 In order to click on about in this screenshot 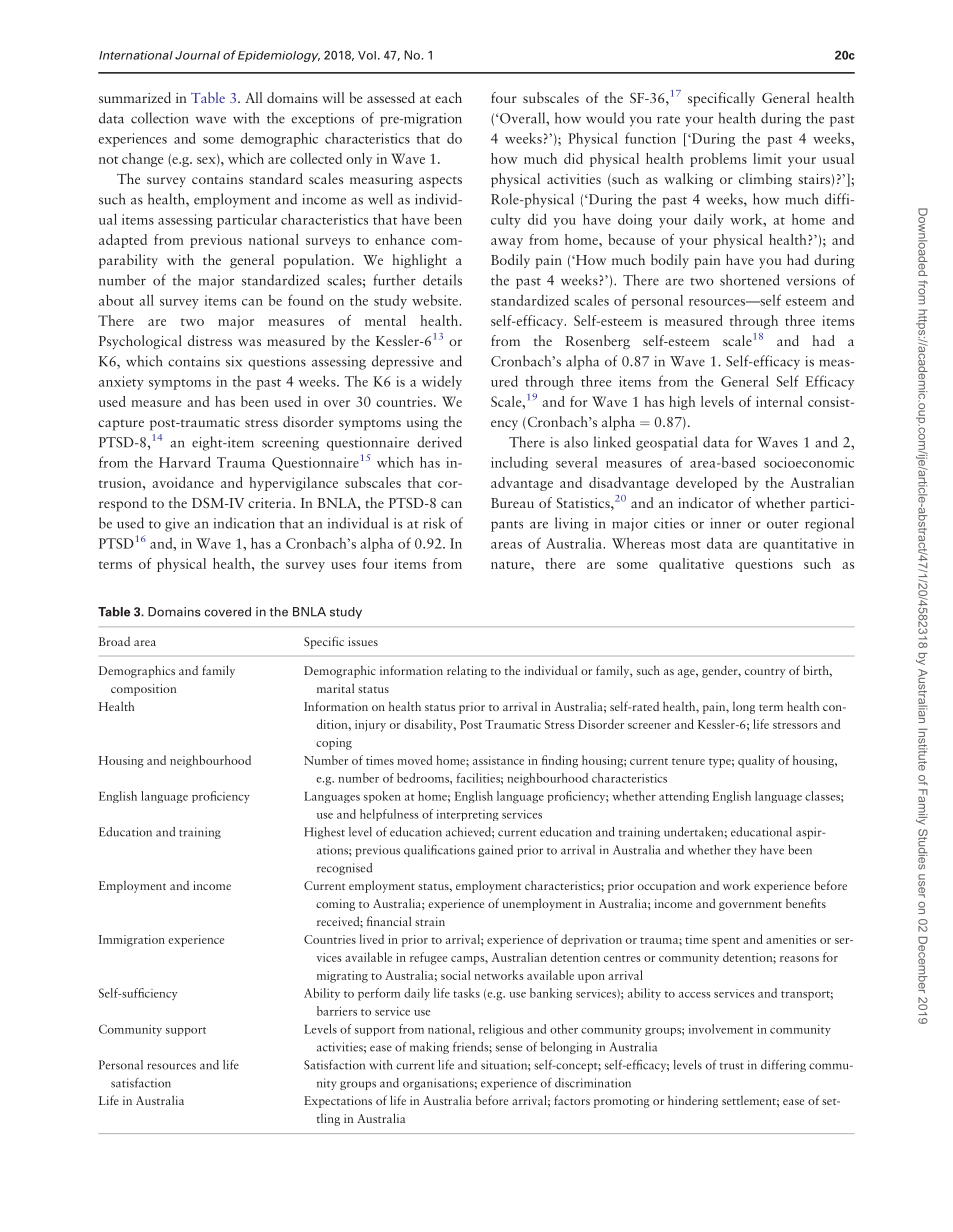, I will do `click(116, 300)`.
